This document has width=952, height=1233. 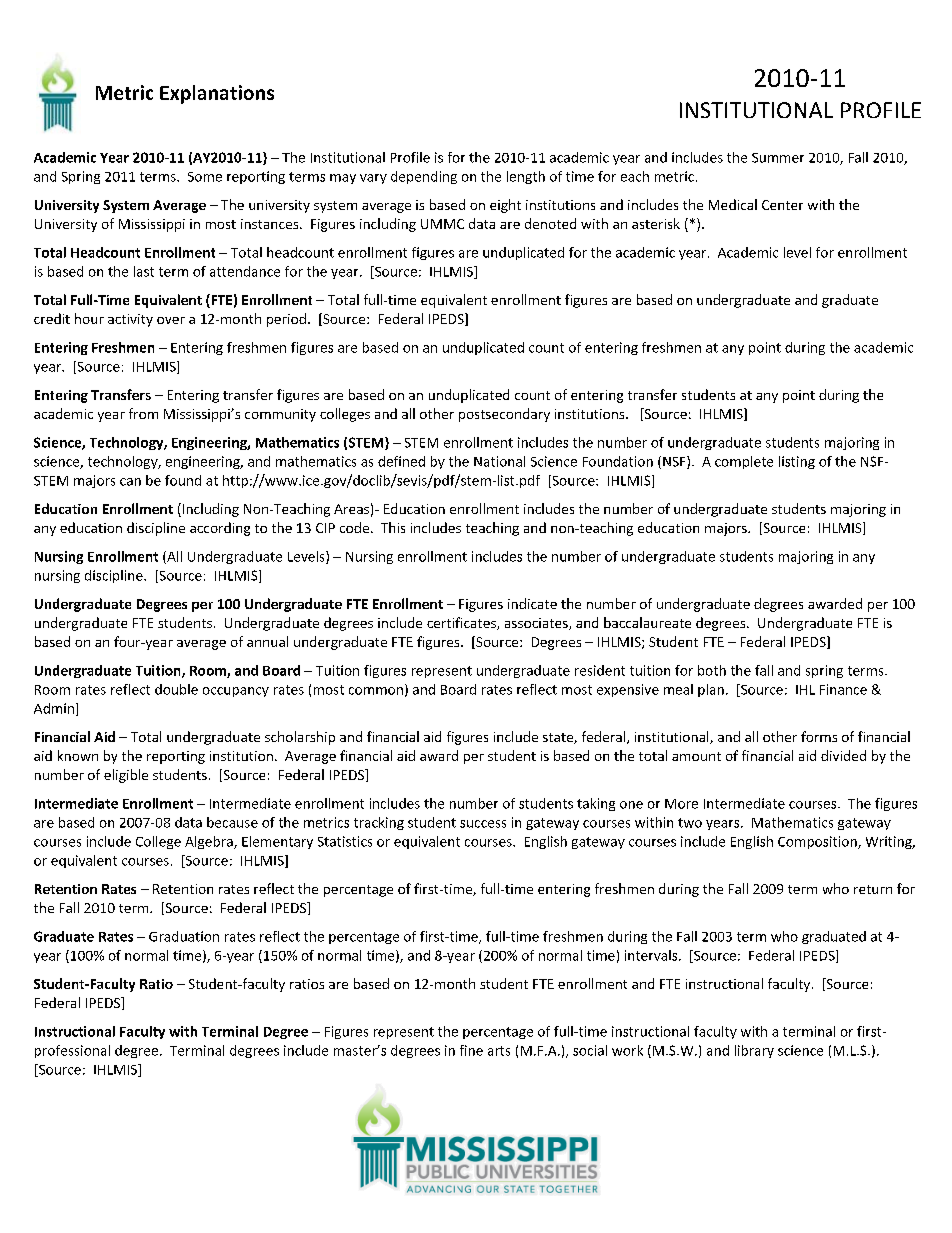 What do you see at coordinates (205, 177) in the document?
I see `Some` at bounding box center [205, 177].
